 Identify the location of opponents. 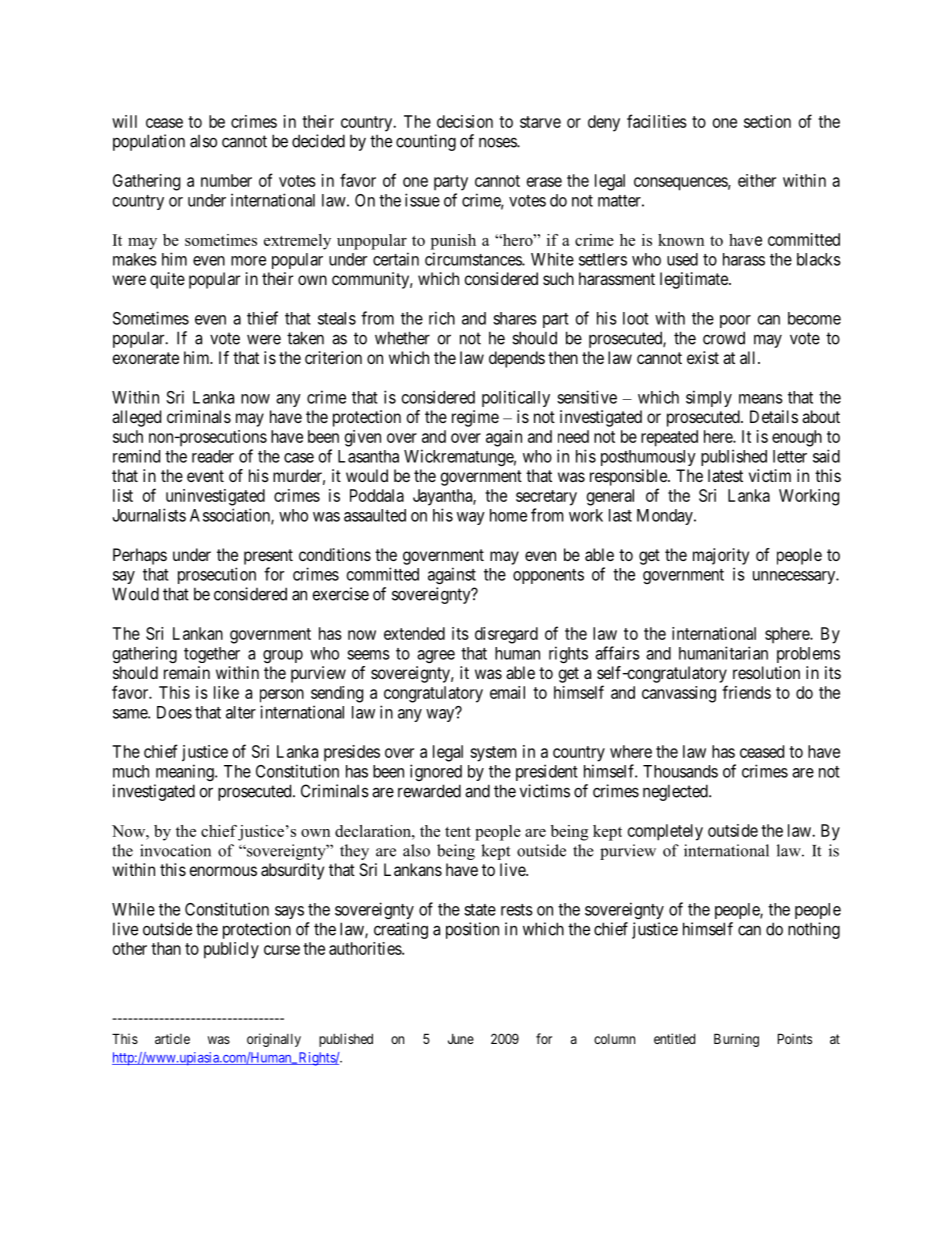
(548, 576).
